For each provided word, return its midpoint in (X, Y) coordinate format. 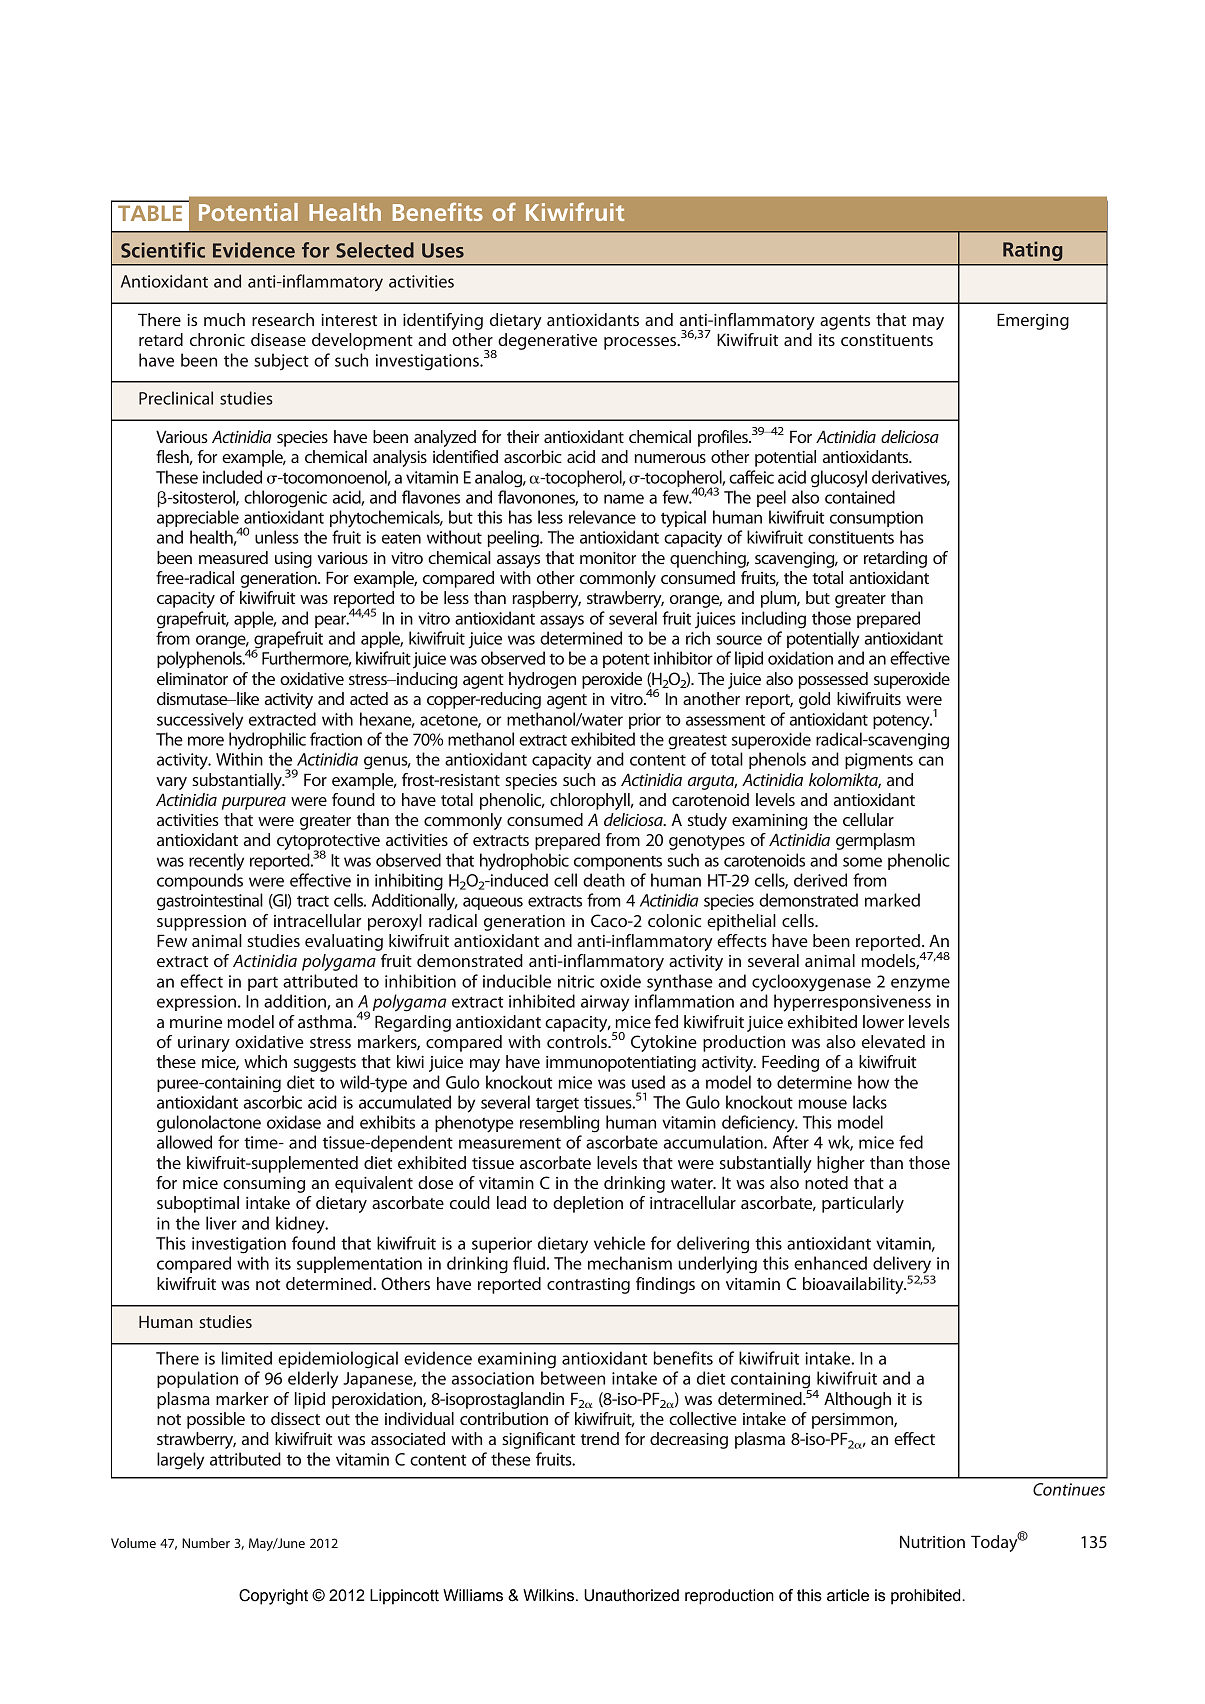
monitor (608, 558)
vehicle (619, 1243)
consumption (876, 519)
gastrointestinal (210, 902)
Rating (1032, 251)
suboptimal (198, 1204)
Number (206, 1543)
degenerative (546, 342)
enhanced (830, 1263)
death (604, 880)
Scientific (163, 250)
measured (233, 557)
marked (892, 900)
